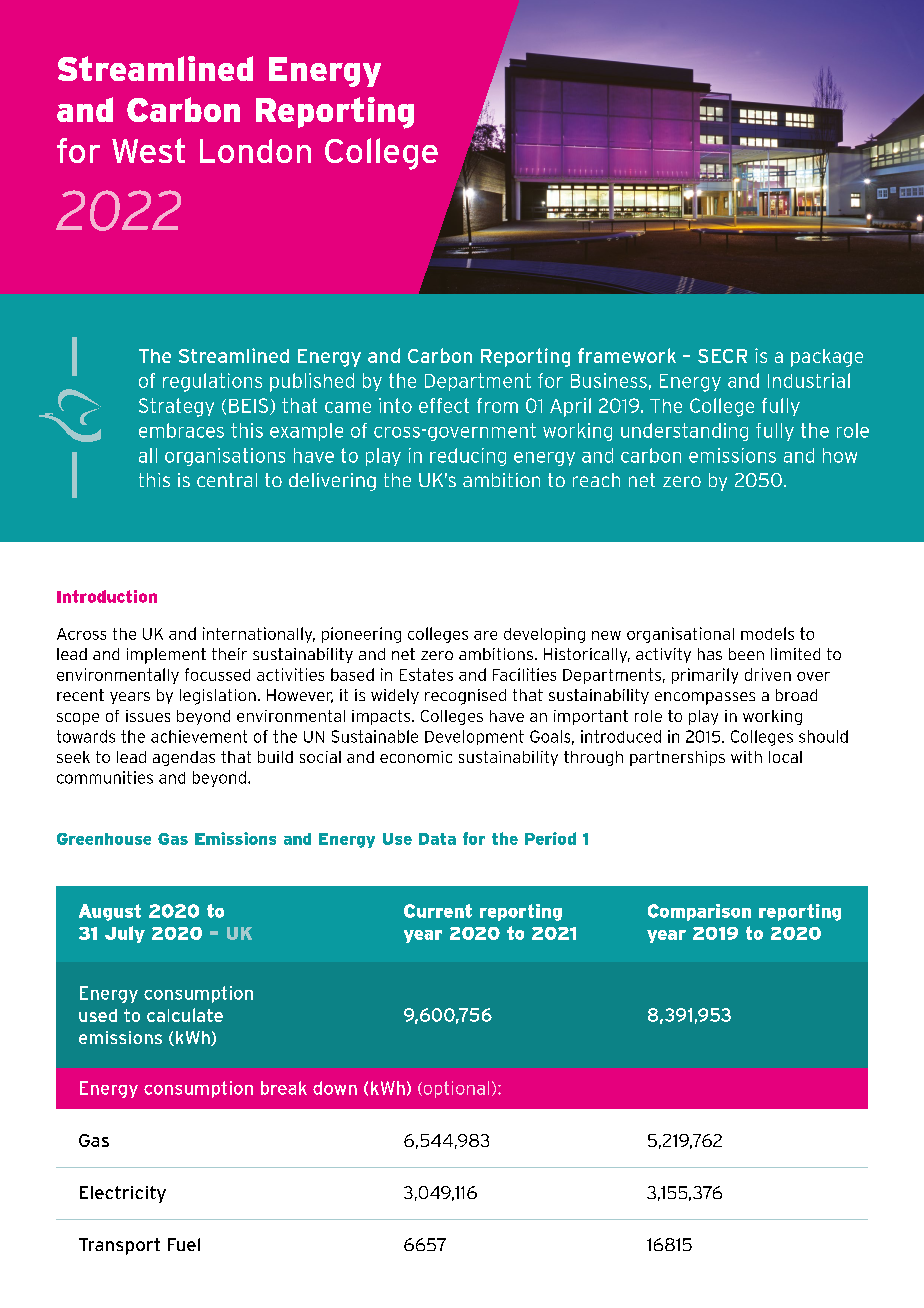 The image size is (924, 1308). I want to click on optional, so click(455, 1089).
